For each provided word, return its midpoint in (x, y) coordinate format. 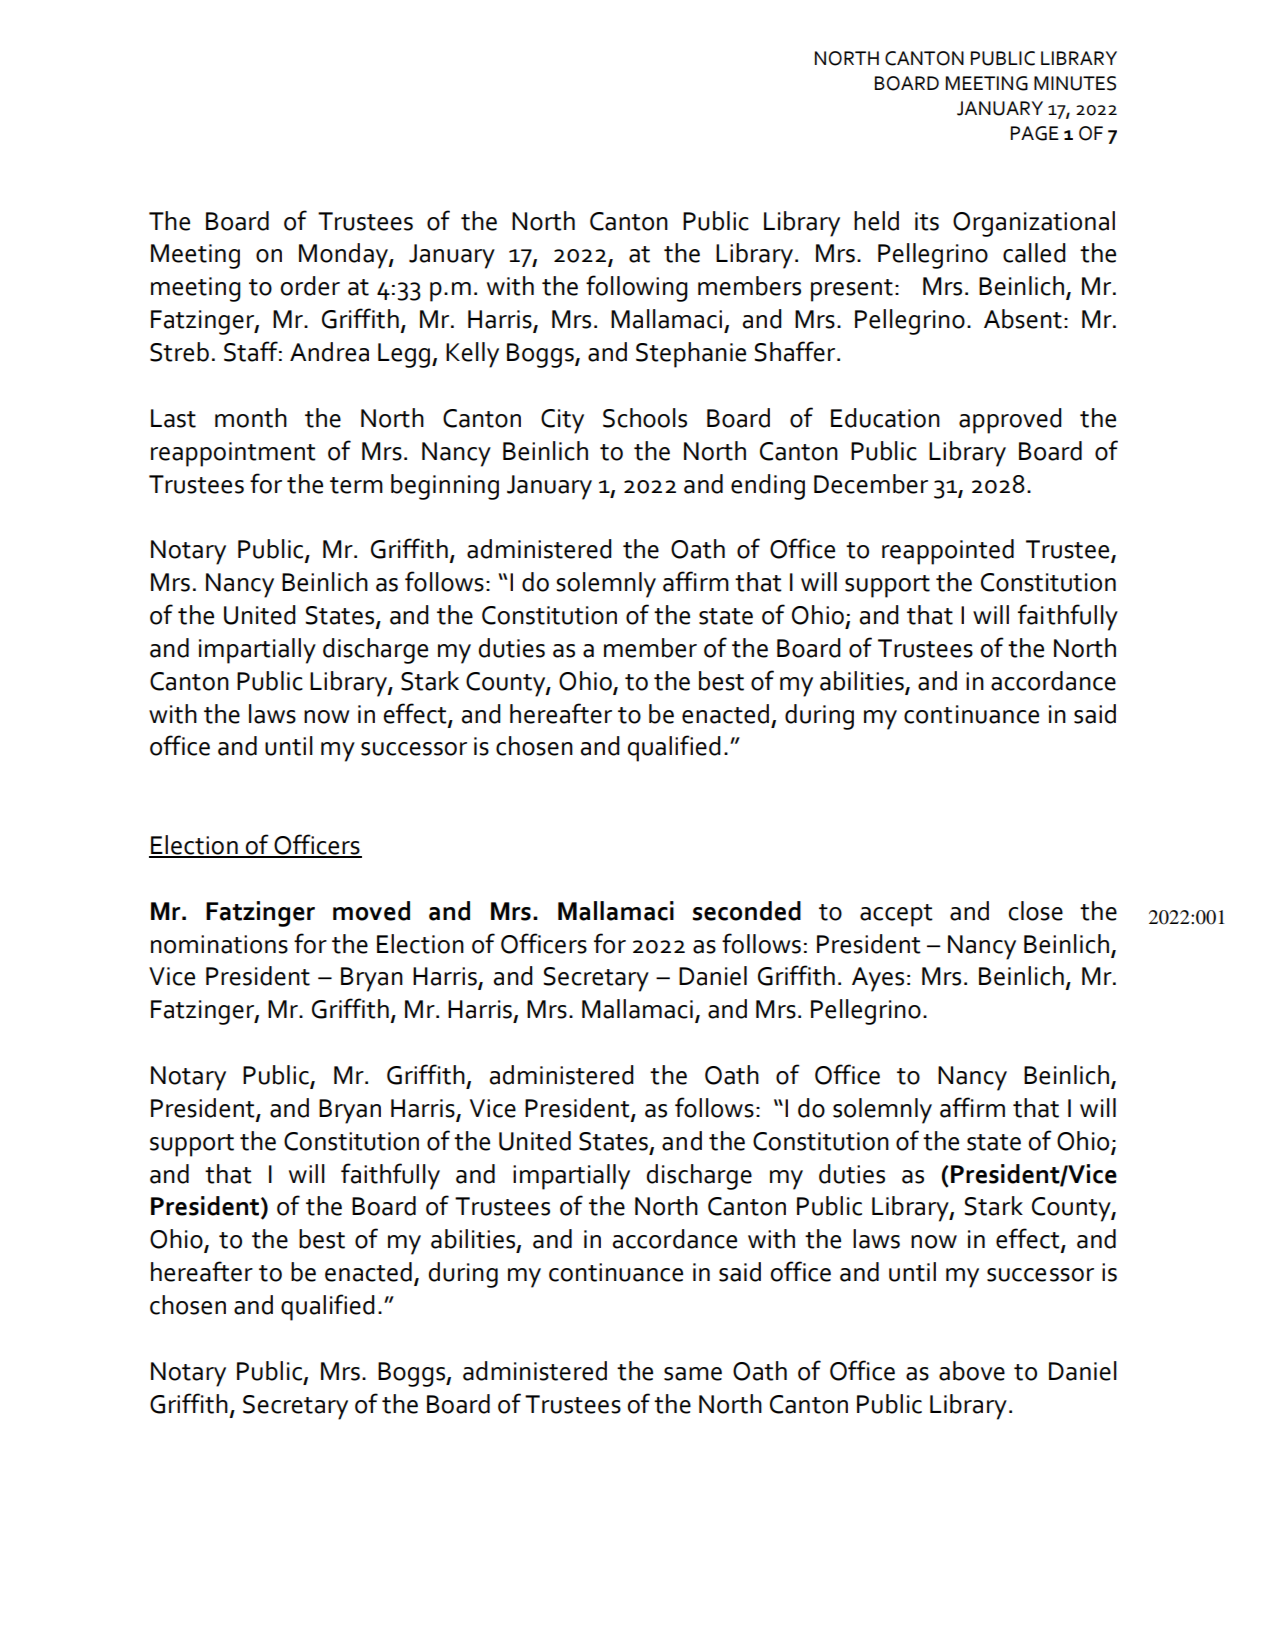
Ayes (878, 979)
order (310, 286)
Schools (645, 418)
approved (1010, 421)
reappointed (948, 552)
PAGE (1035, 133)
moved (371, 911)
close (1036, 911)
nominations (219, 944)
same (693, 1374)
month (251, 418)
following (637, 288)
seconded (746, 911)
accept (896, 915)
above (972, 1371)
